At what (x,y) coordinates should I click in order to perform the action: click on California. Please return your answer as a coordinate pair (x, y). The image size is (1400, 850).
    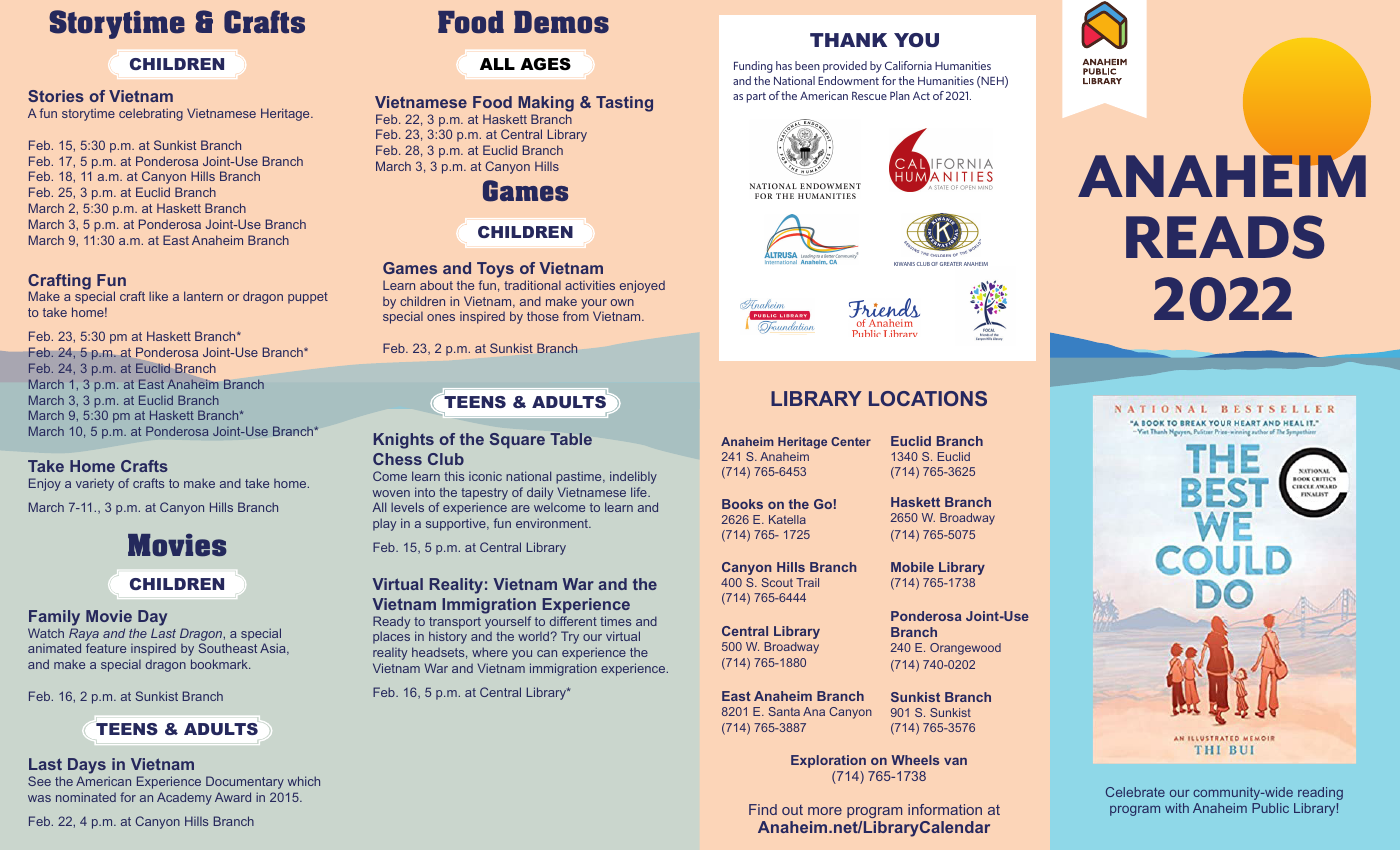
    Looking at the image, I should click on (908, 65).
